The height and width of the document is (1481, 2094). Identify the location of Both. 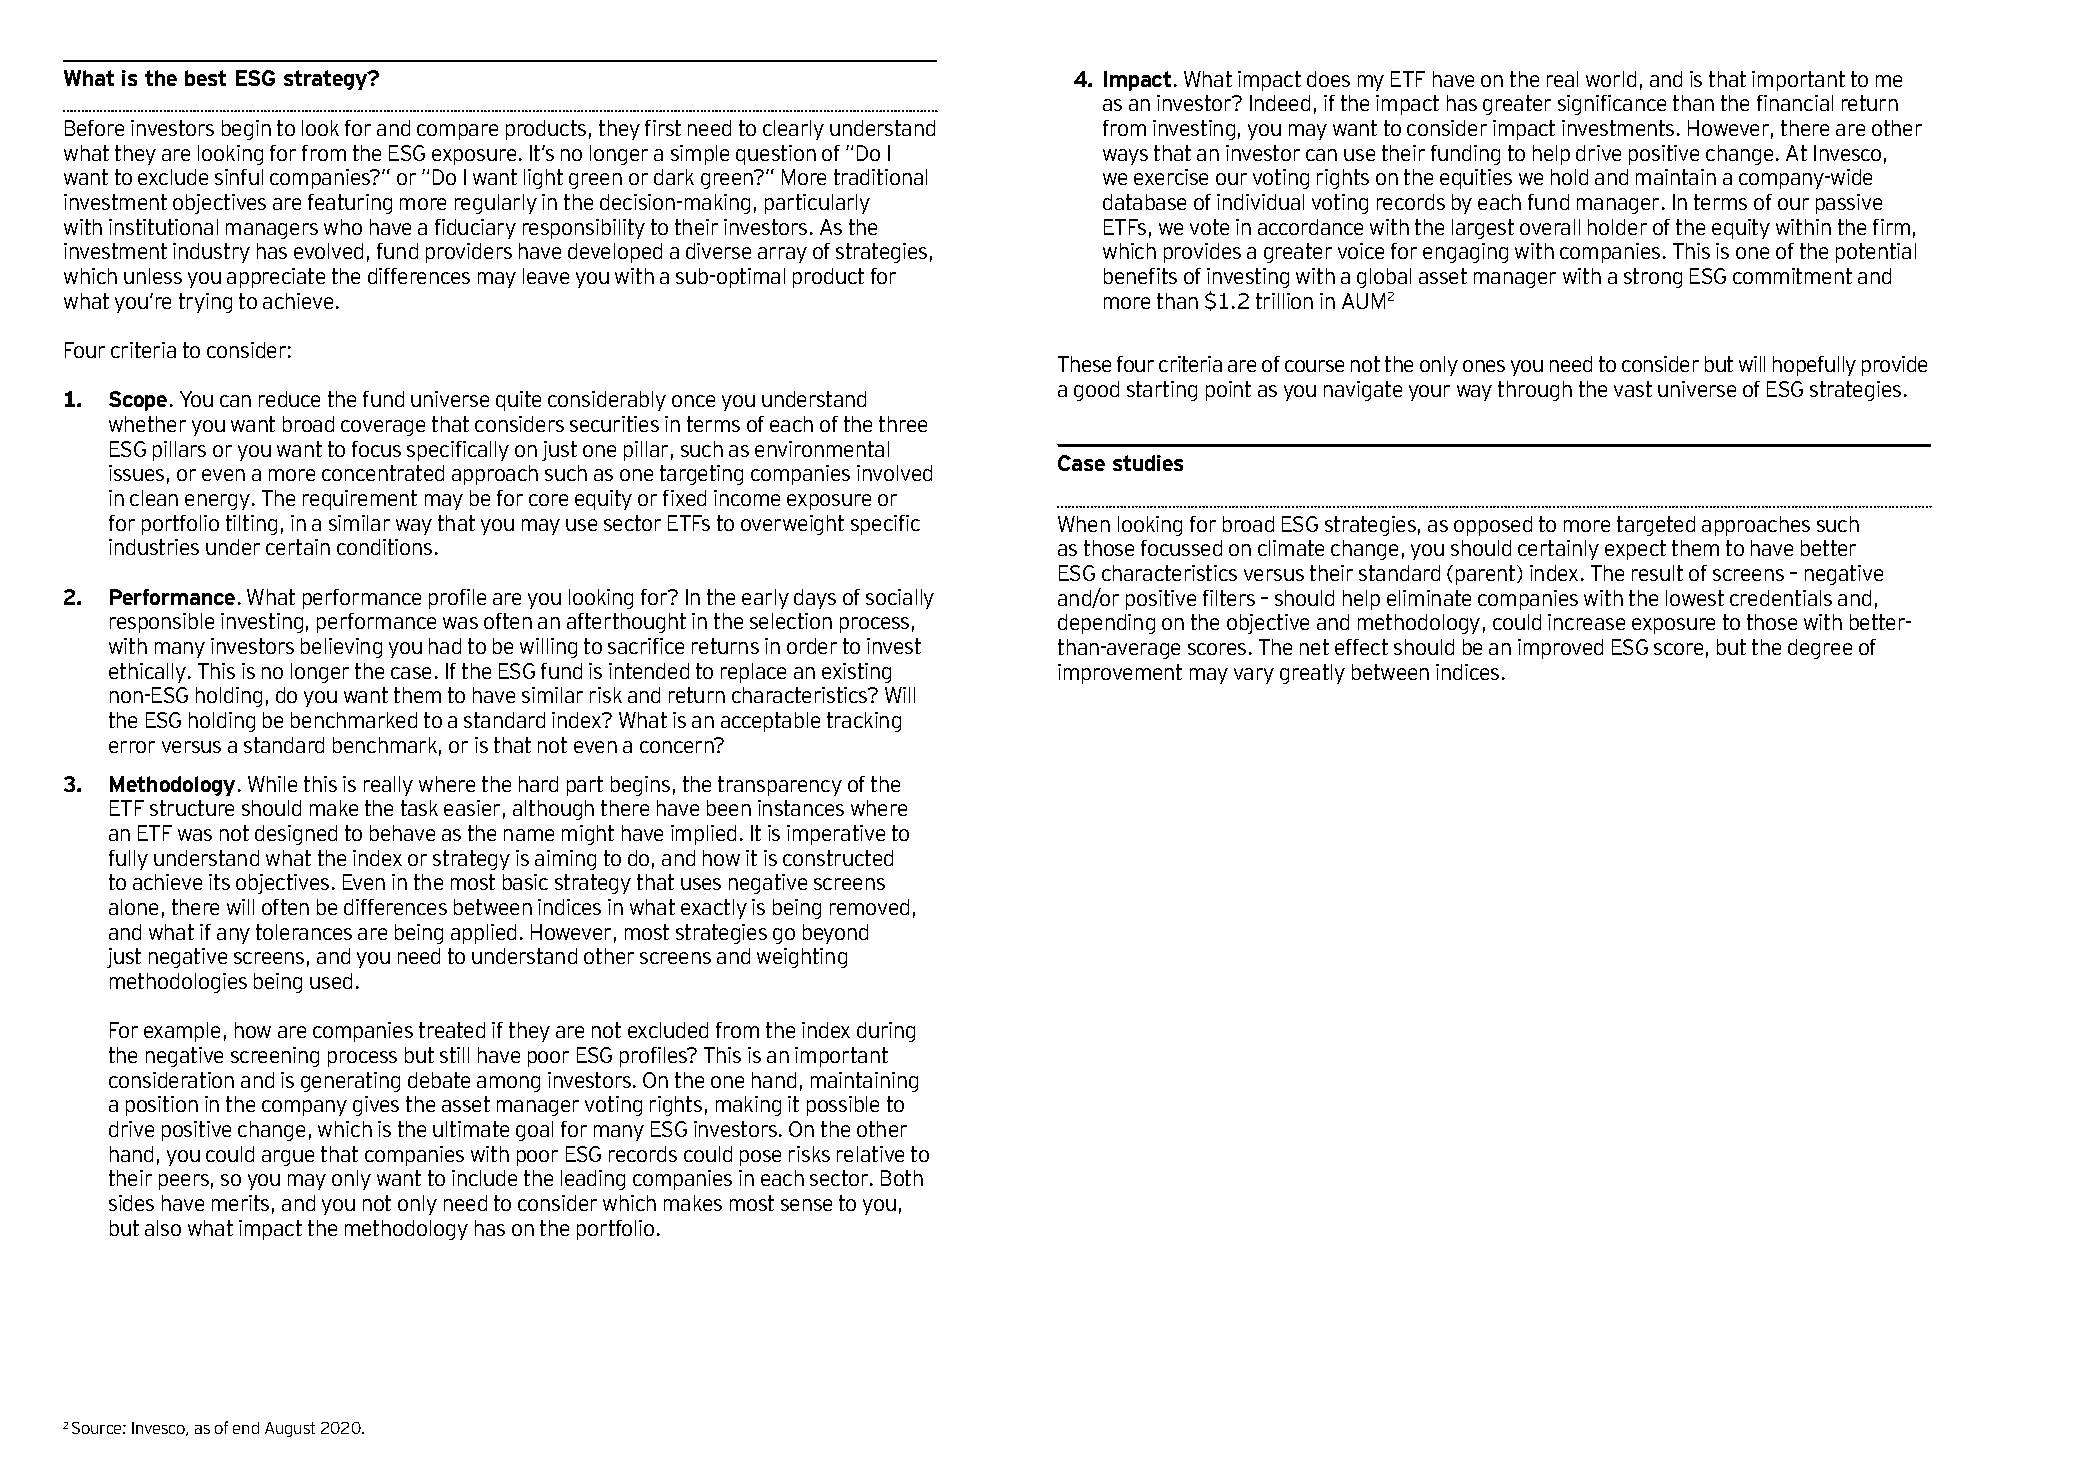
(902, 1178).
